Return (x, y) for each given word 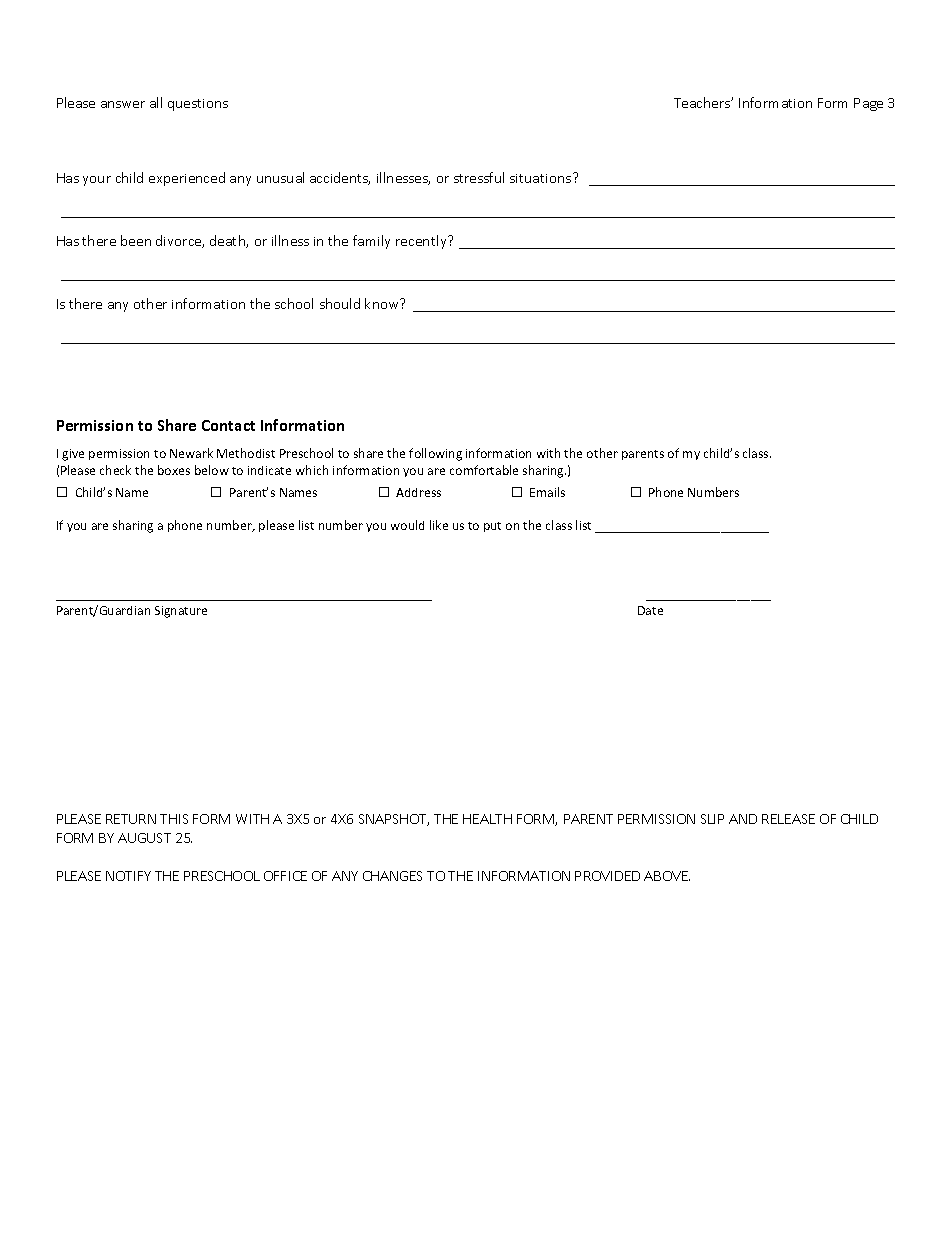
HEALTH (487, 819)
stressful (479, 177)
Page (868, 104)
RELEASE (788, 819)
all (156, 102)
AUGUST (144, 838)
